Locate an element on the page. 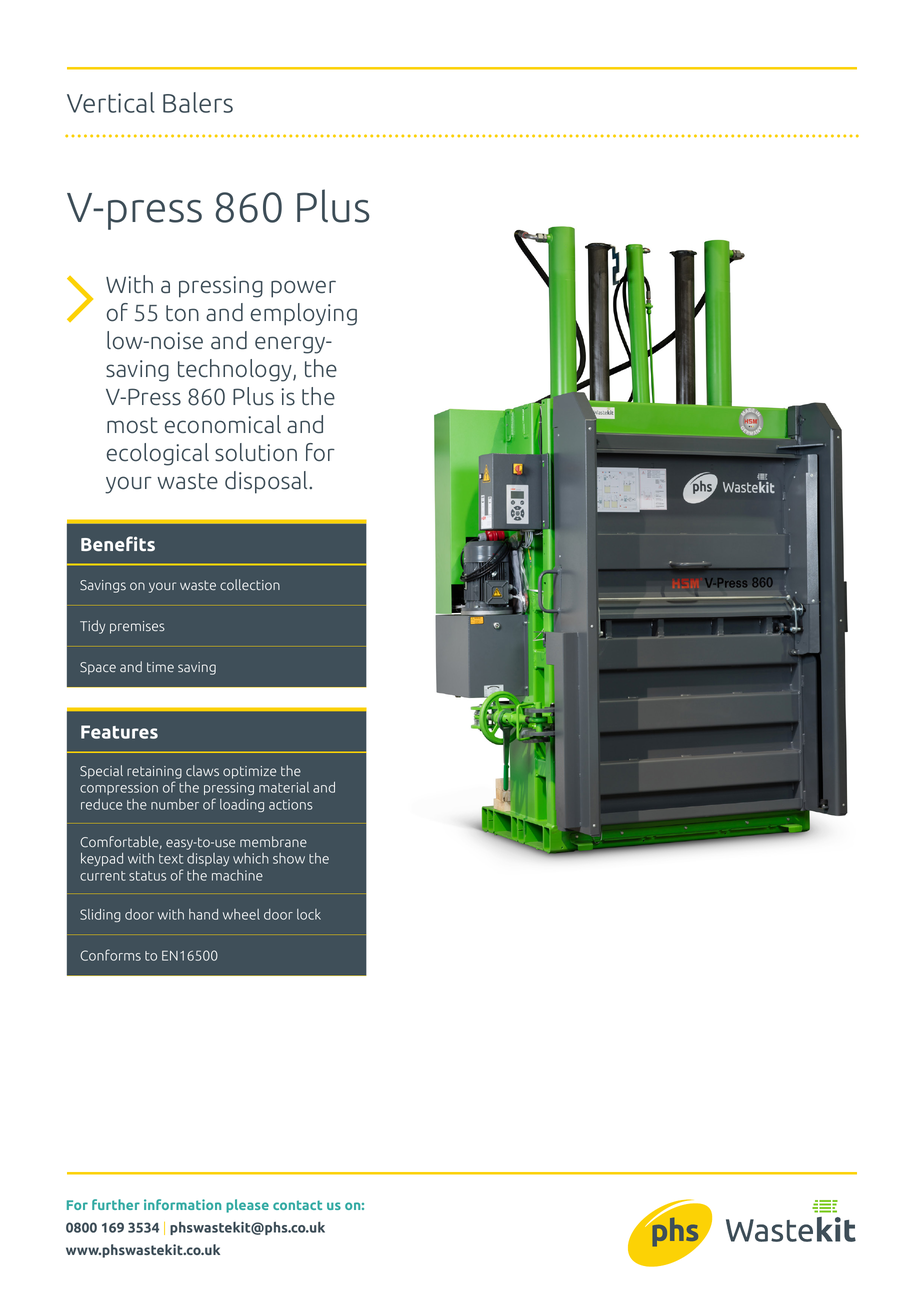  time is located at coordinates (160, 667).
